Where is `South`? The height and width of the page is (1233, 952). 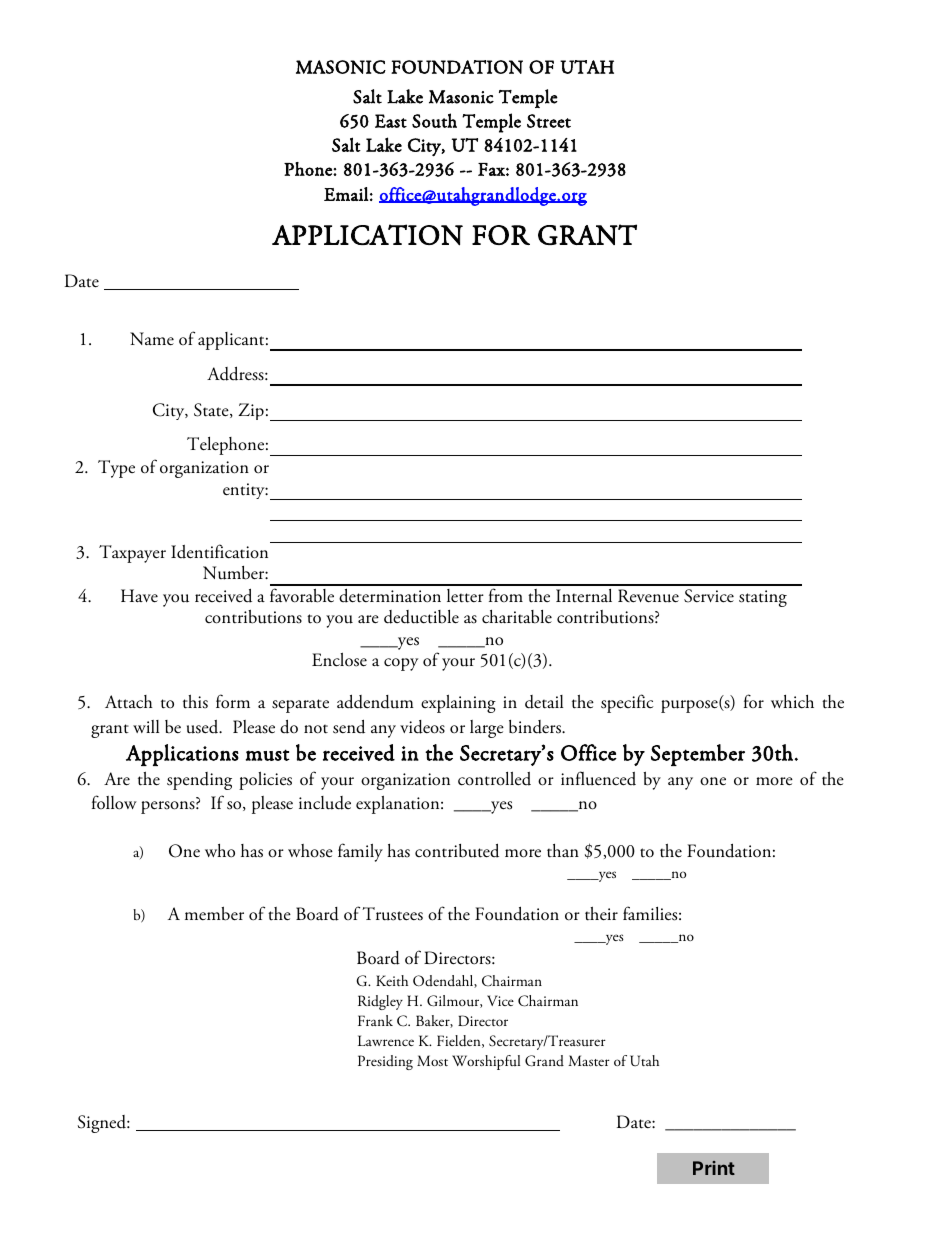 South is located at coordinates (434, 120).
